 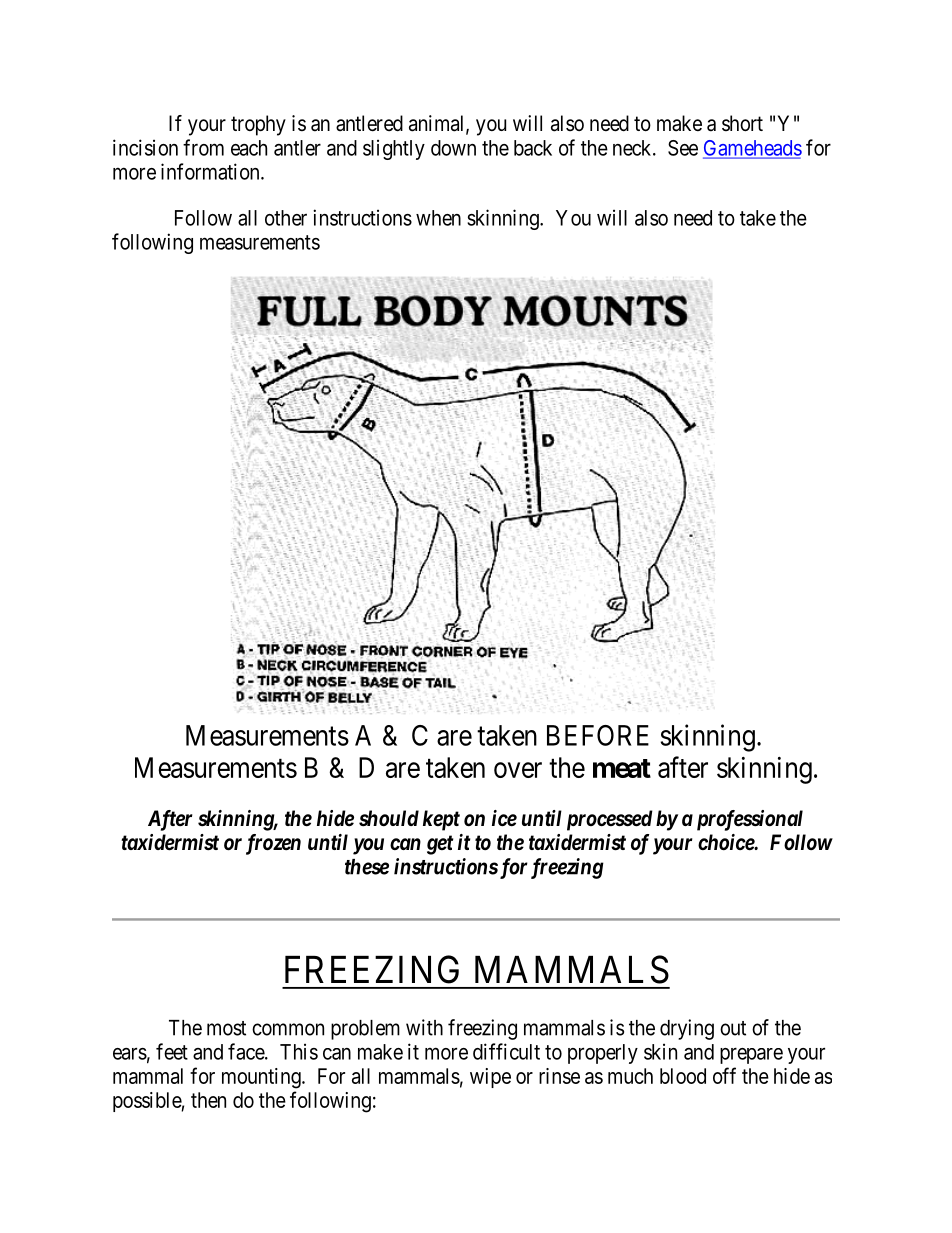 What do you see at coordinates (683, 1076) in the screenshot?
I see `blood` at bounding box center [683, 1076].
